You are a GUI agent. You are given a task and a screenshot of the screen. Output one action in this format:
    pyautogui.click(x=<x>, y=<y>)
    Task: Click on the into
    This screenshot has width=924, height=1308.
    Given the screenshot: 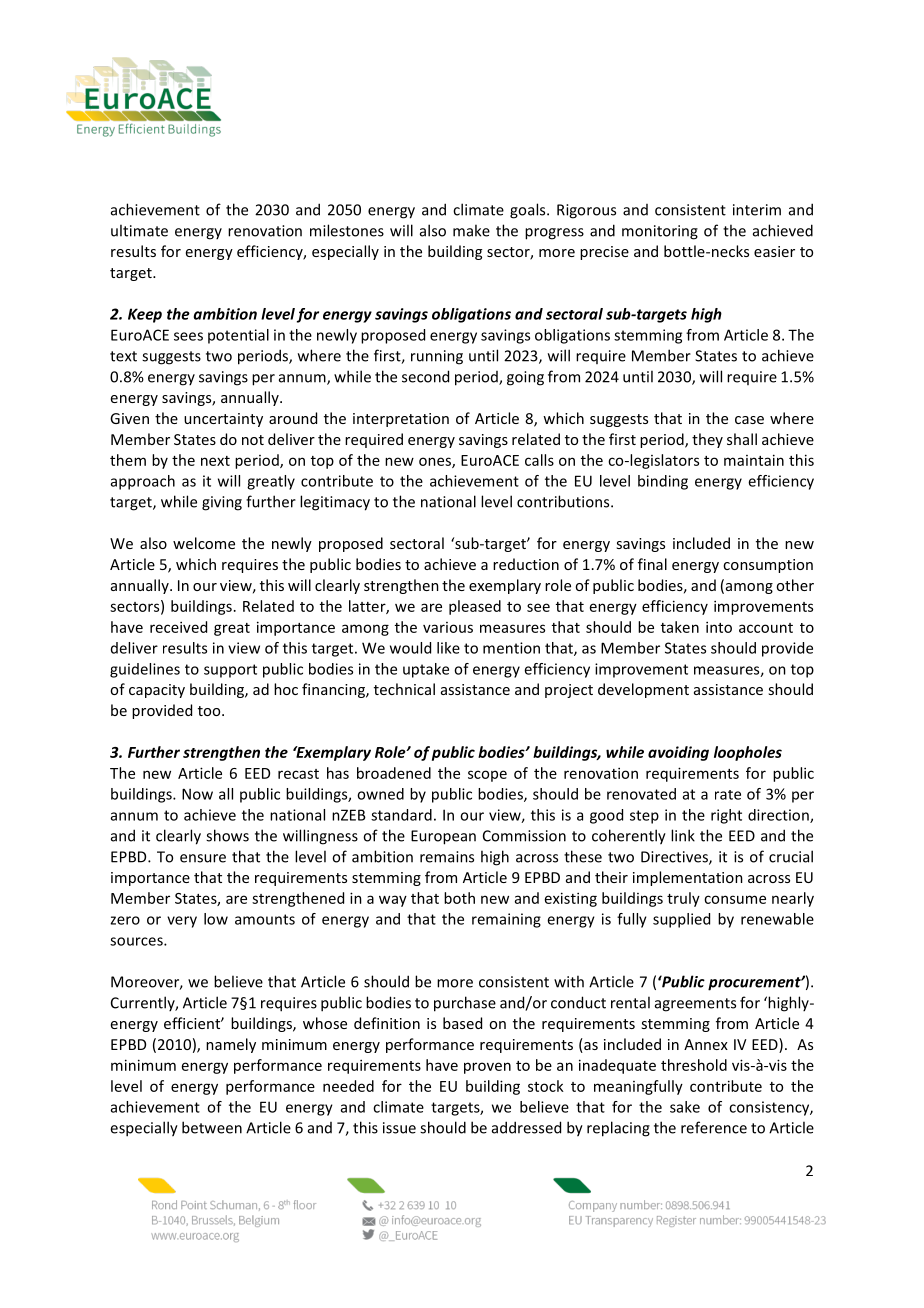 What is the action you would take?
    pyautogui.click(x=719, y=627)
